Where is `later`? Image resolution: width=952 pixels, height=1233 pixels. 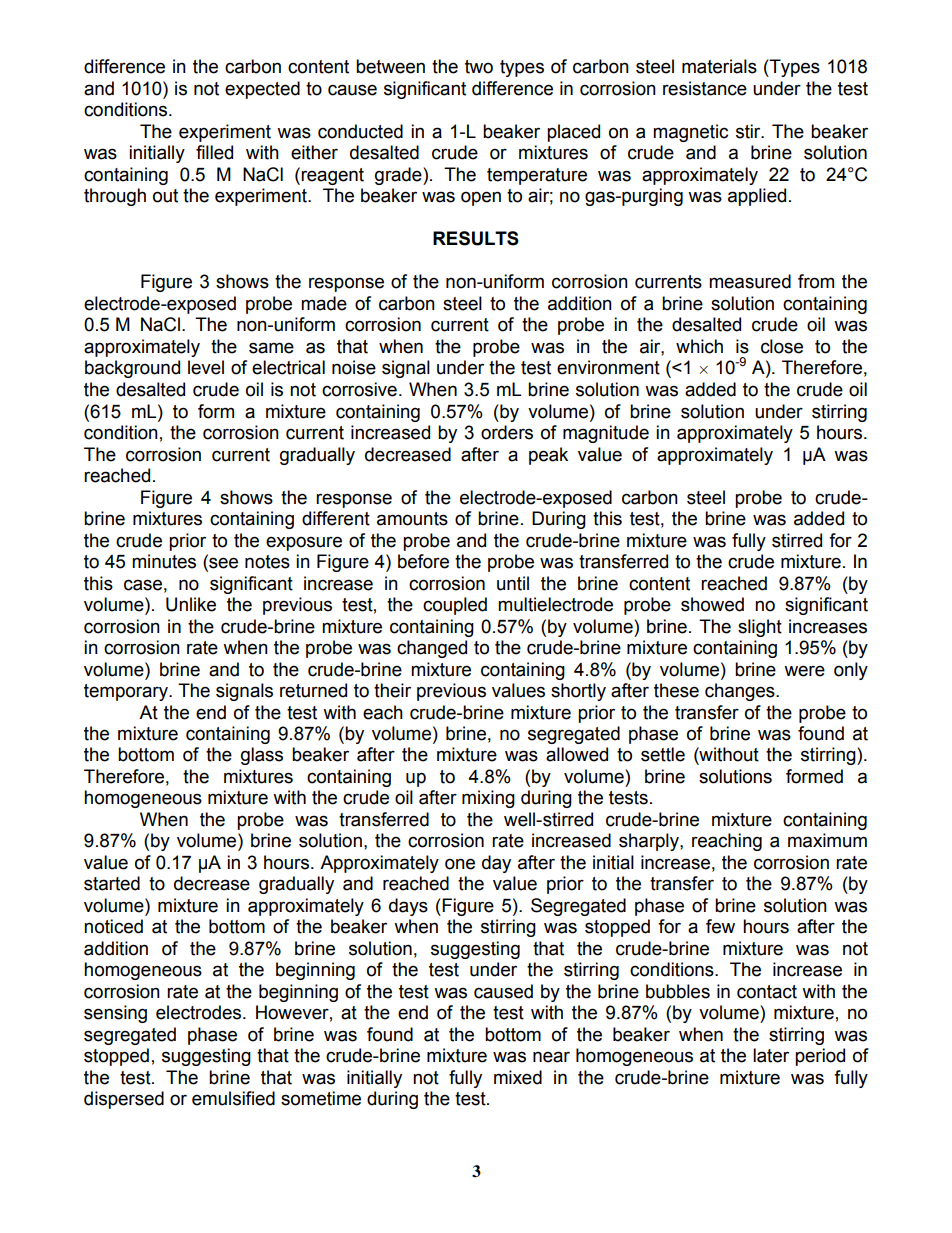
later is located at coordinates (771, 1055).
